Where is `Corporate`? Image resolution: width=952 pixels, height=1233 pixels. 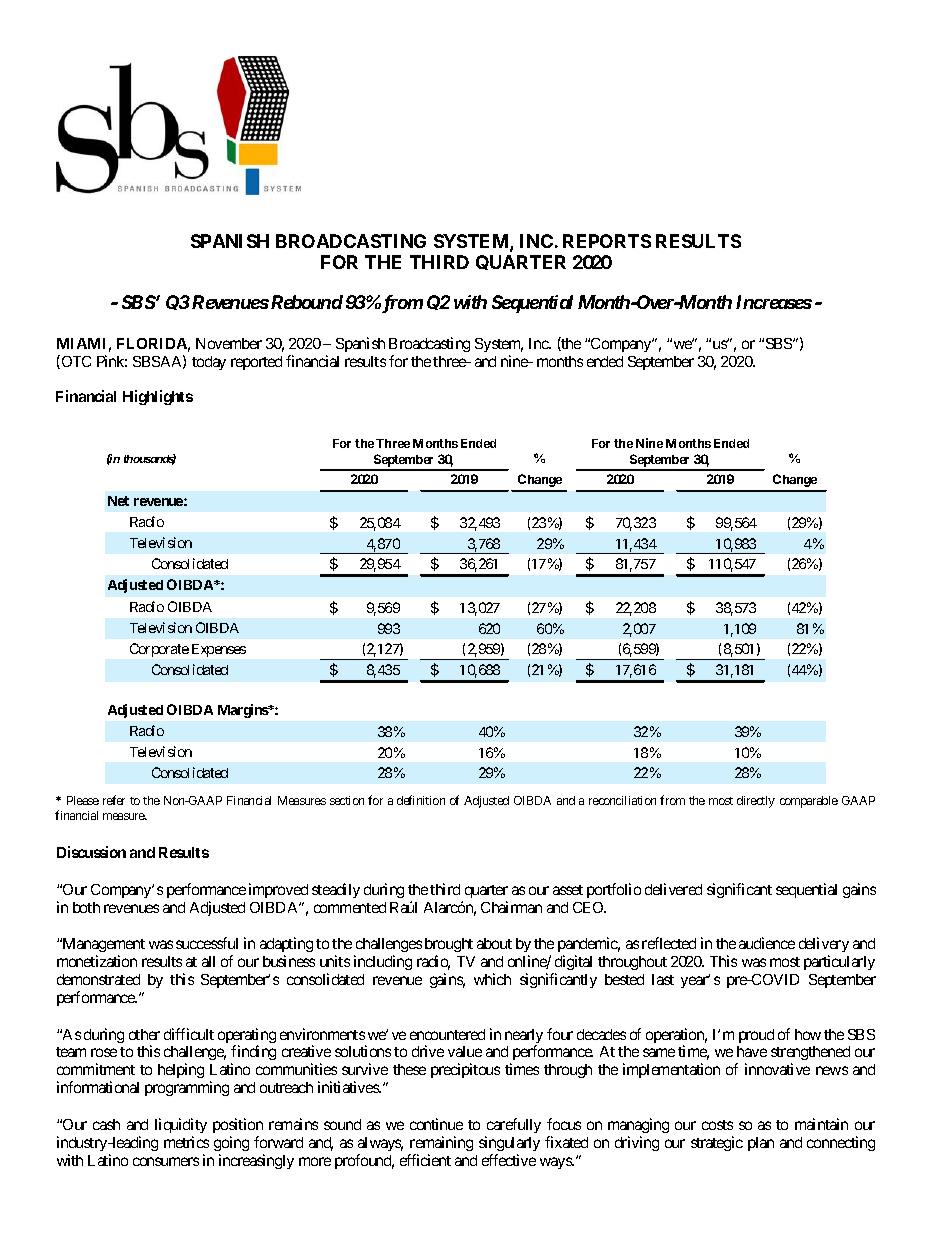
Corporate is located at coordinates (159, 650).
